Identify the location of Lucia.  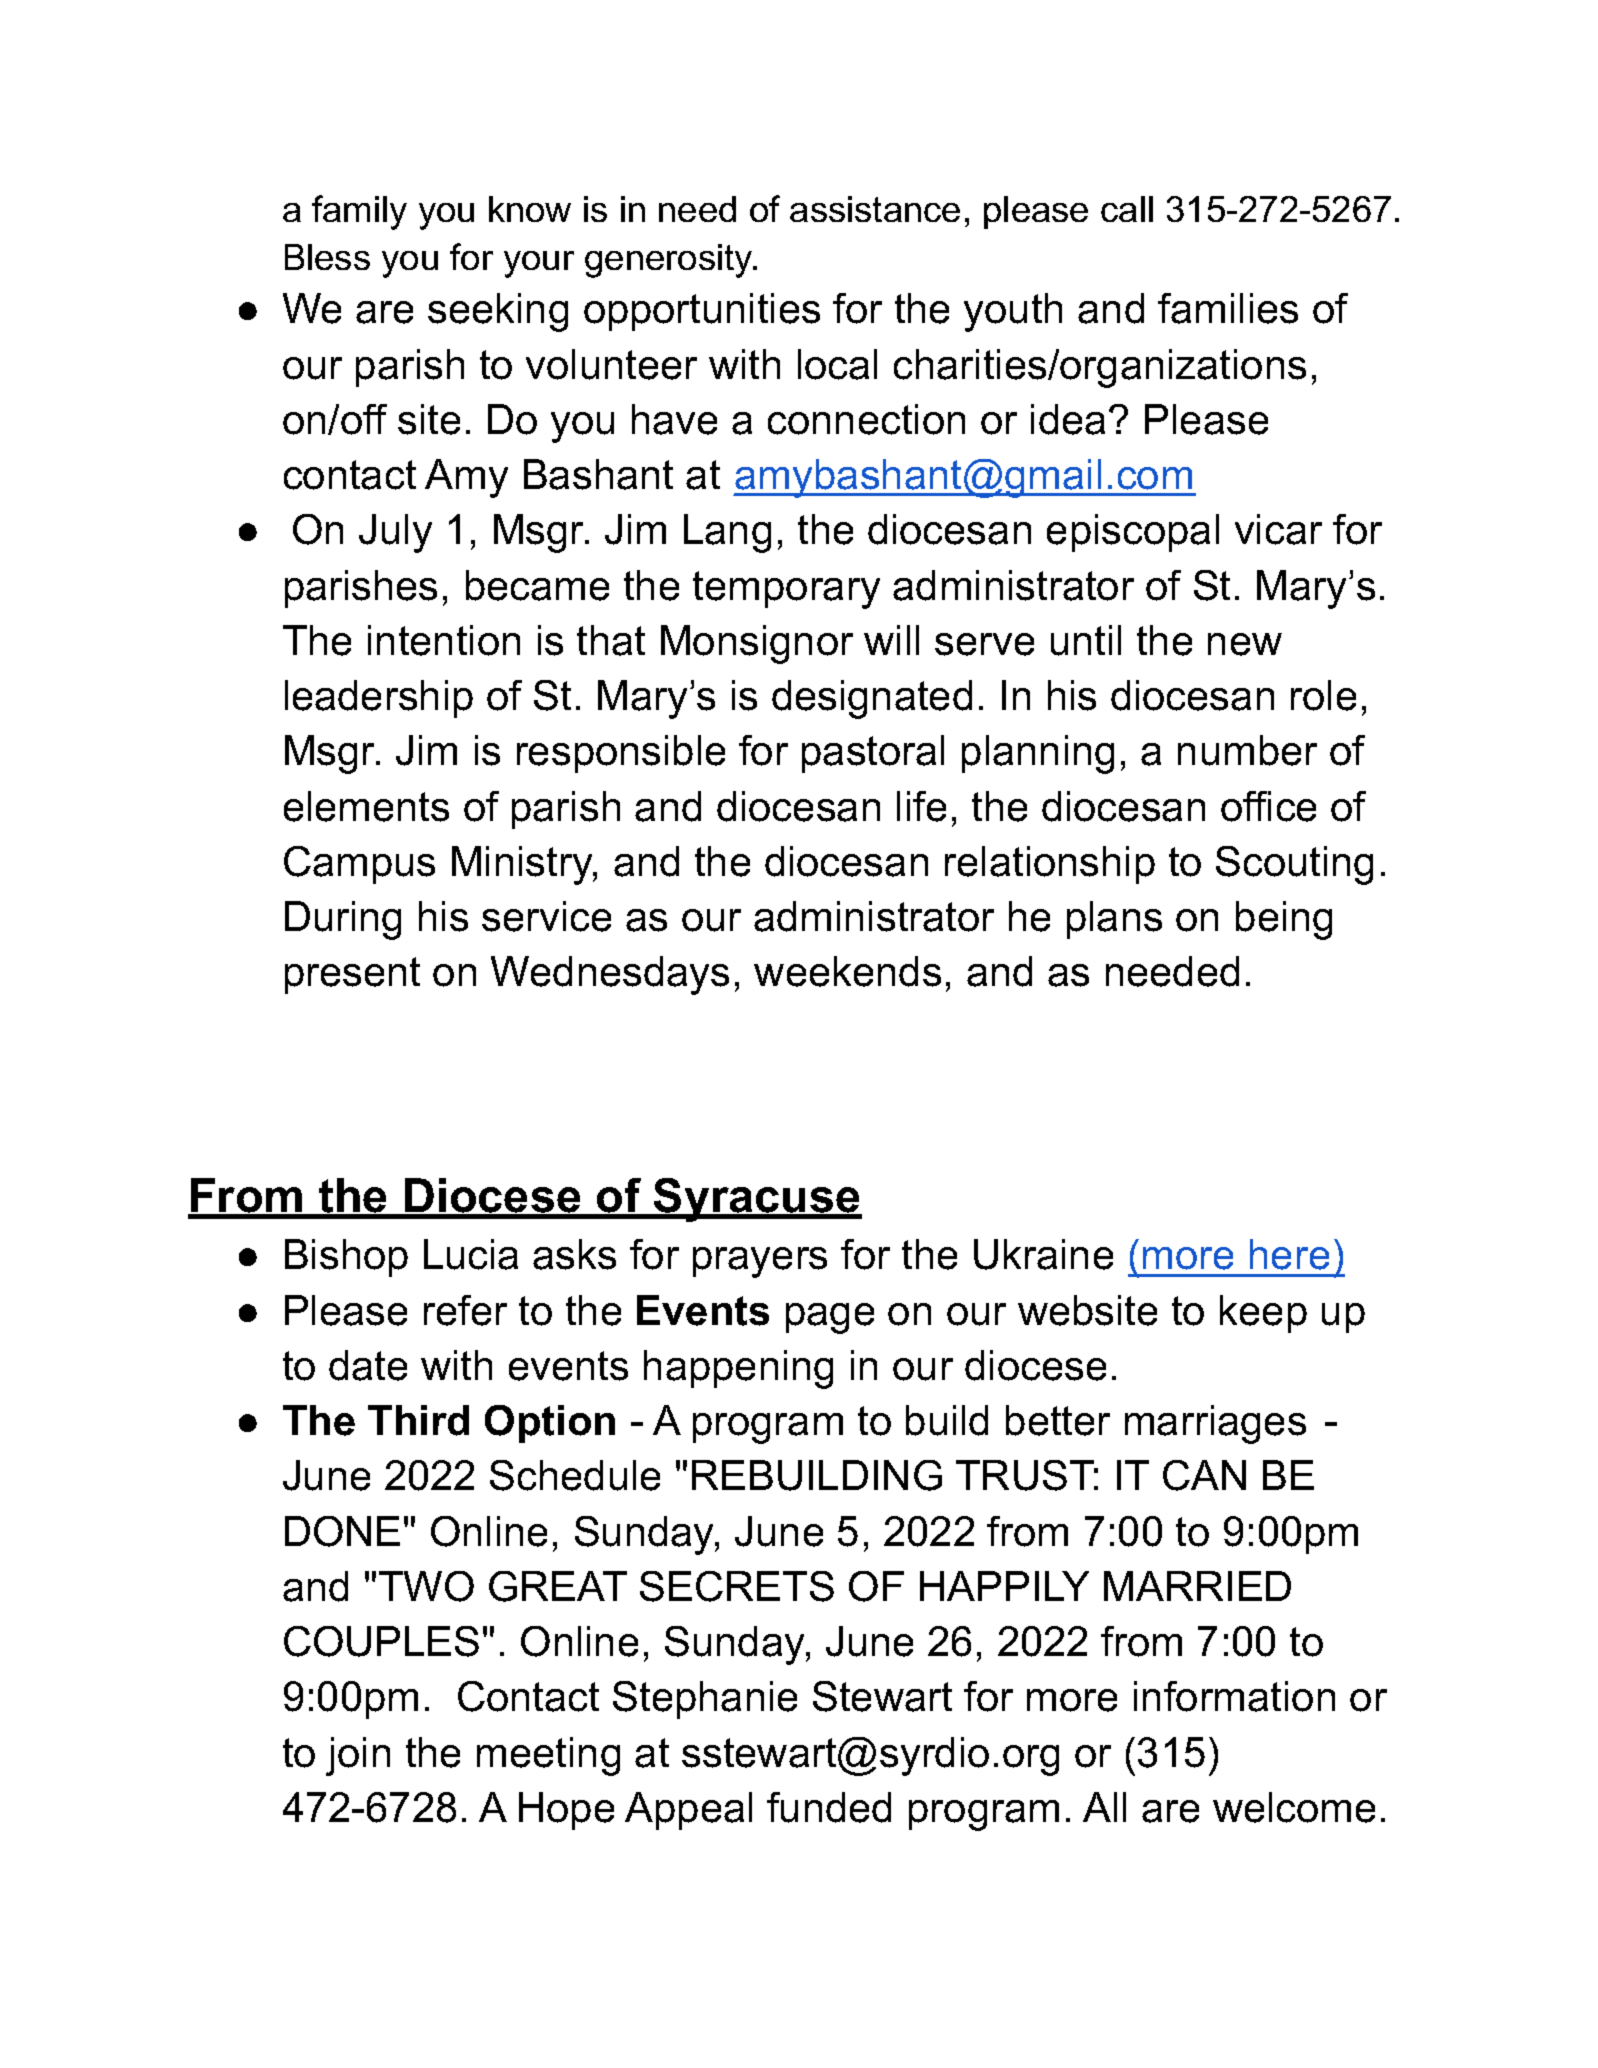
(471, 1254).
